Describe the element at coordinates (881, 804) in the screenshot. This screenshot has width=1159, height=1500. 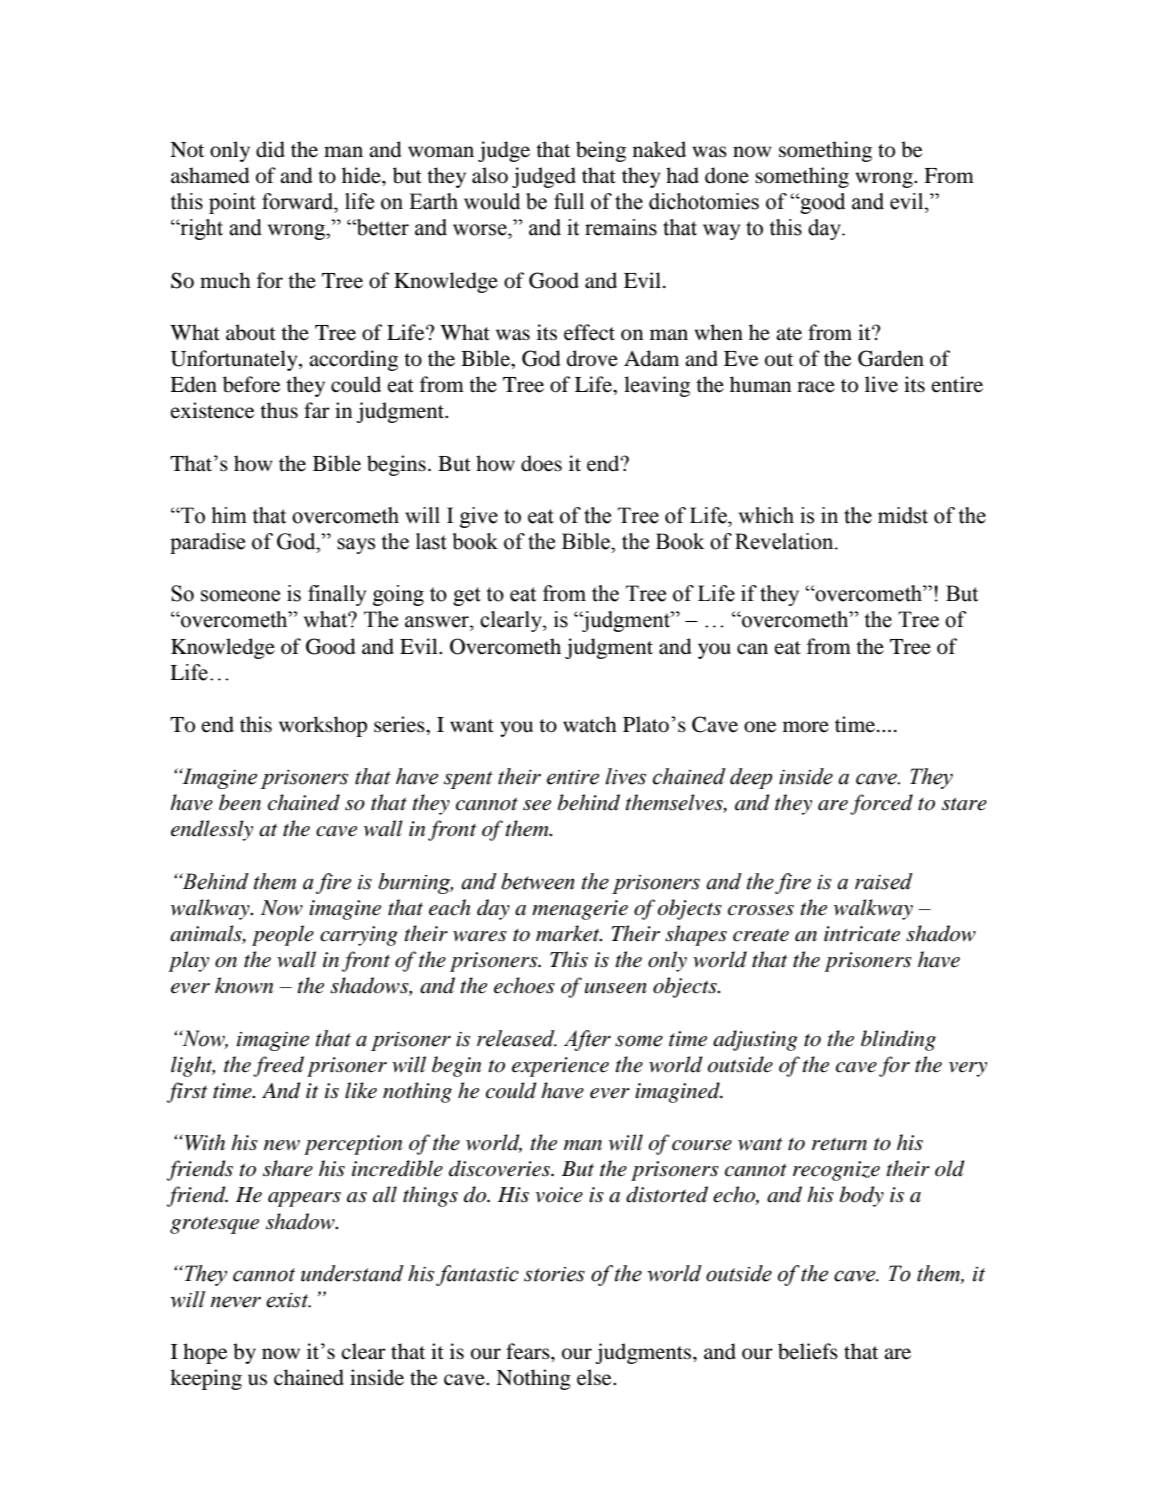
I see `forced` at that location.
